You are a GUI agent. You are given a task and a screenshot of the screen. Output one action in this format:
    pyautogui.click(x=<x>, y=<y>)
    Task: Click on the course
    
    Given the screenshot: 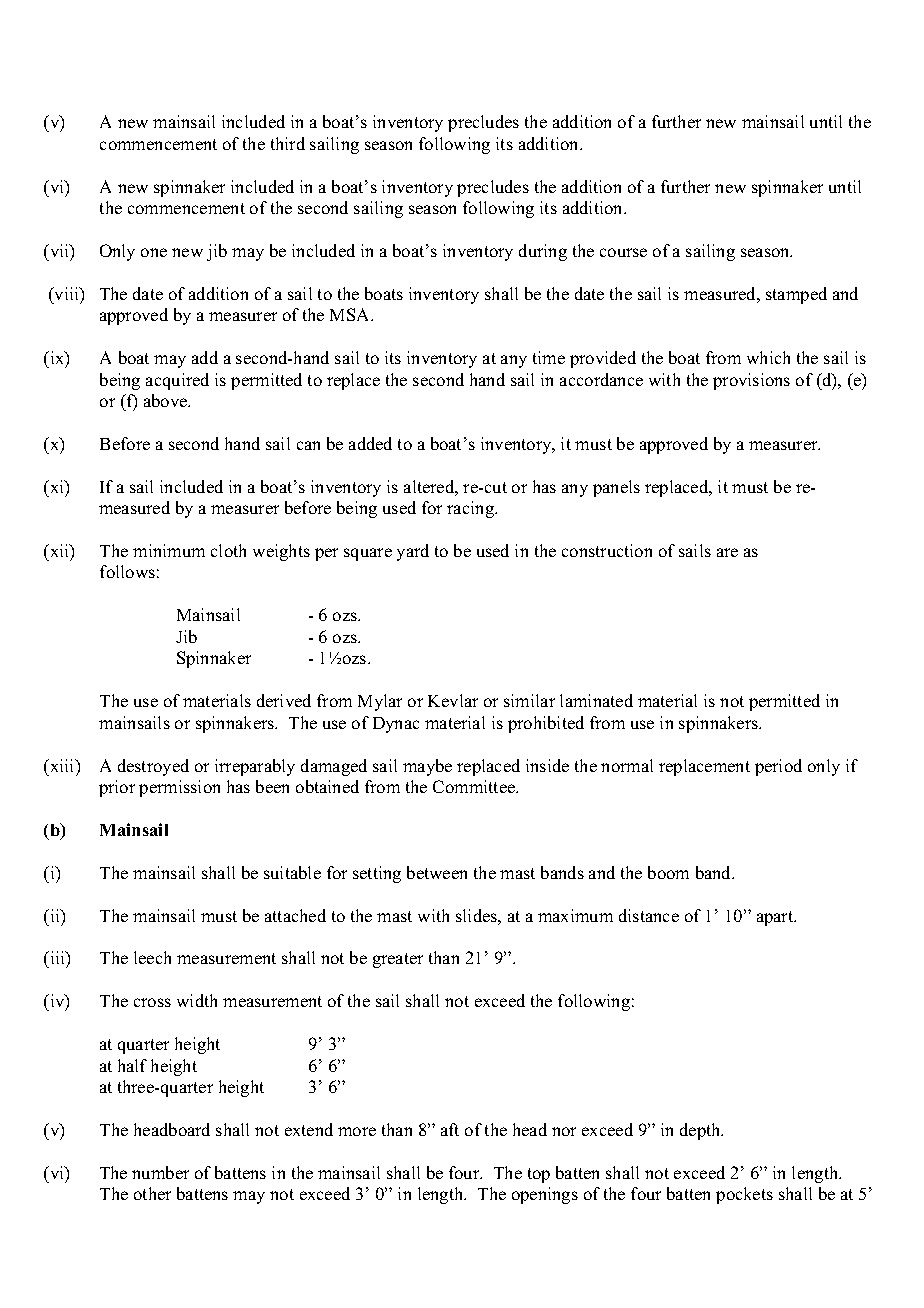 What is the action you would take?
    pyautogui.click(x=623, y=252)
